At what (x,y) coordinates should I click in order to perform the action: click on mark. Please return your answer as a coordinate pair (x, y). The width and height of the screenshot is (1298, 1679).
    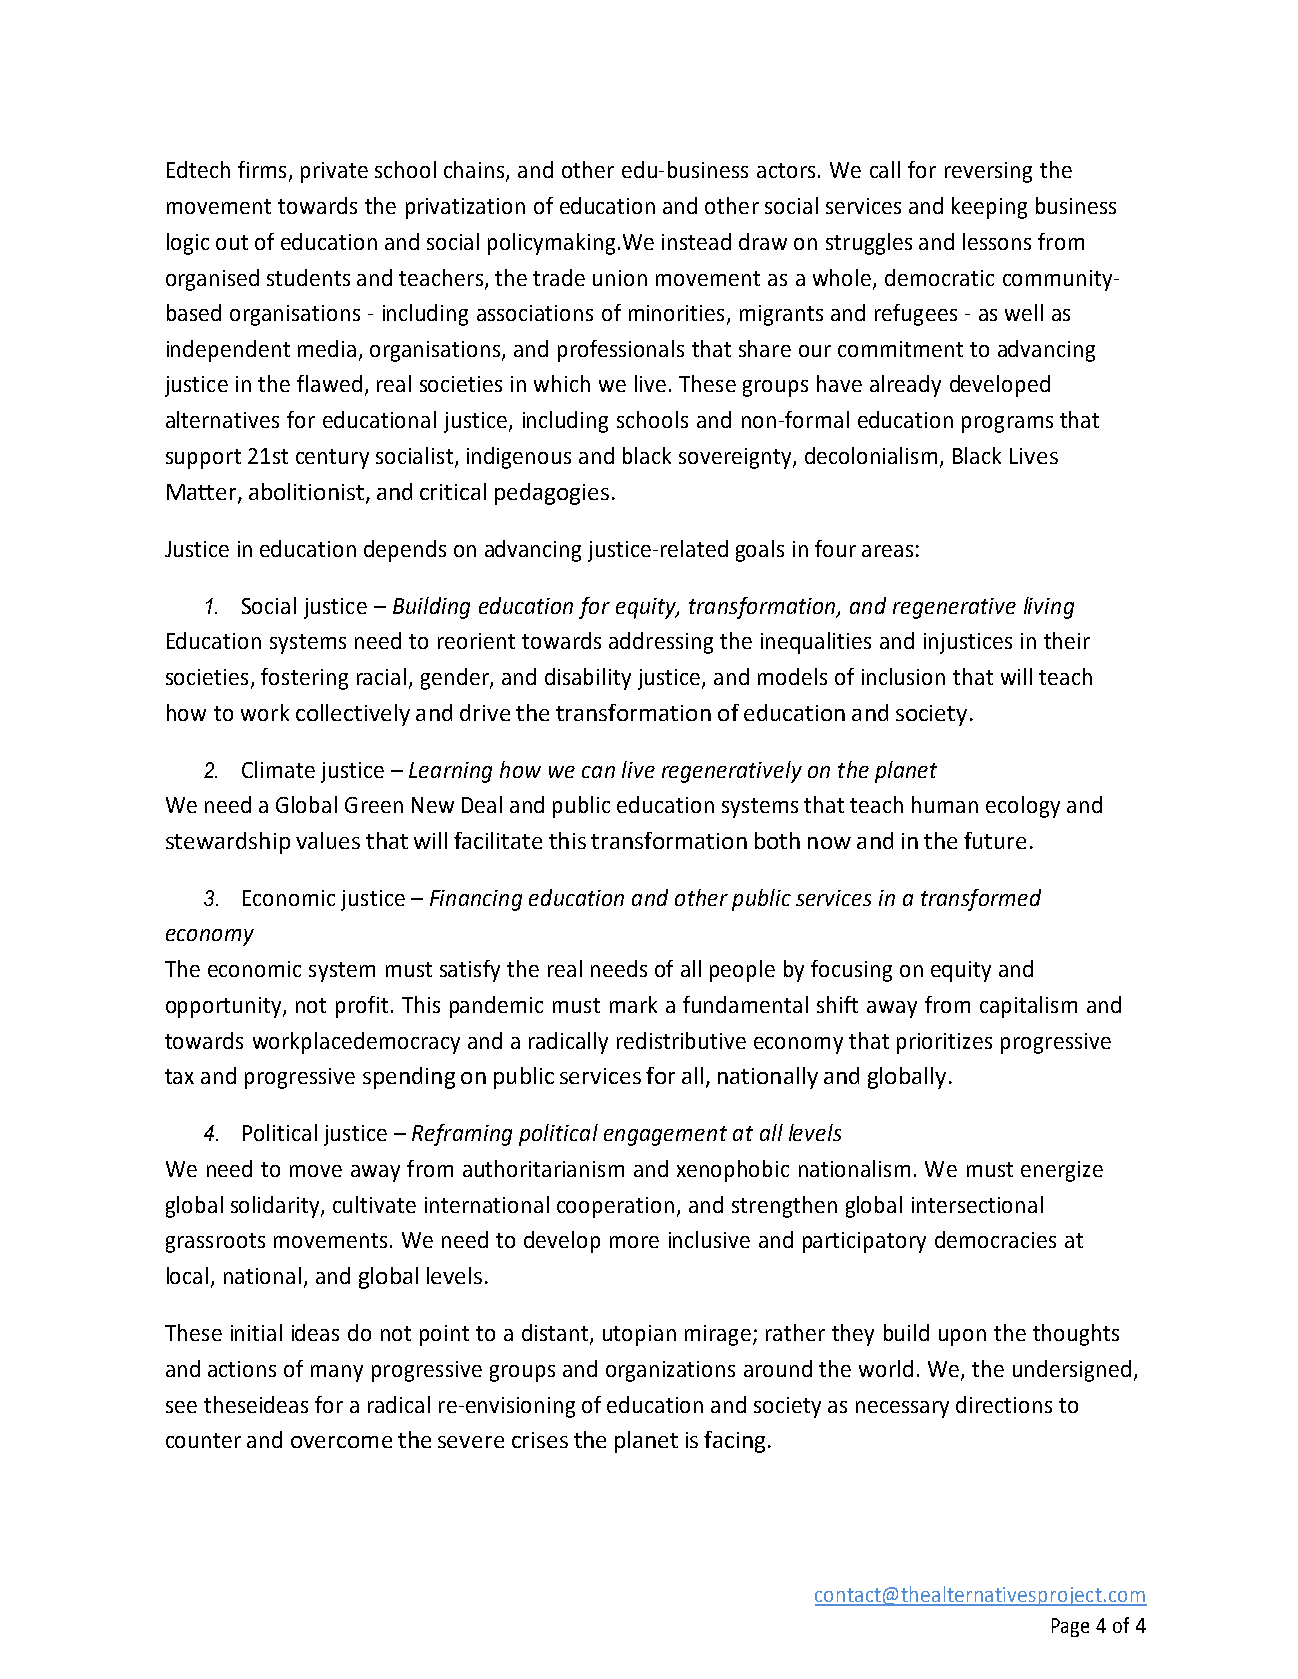
    Looking at the image, I should click on (633, 1004).
